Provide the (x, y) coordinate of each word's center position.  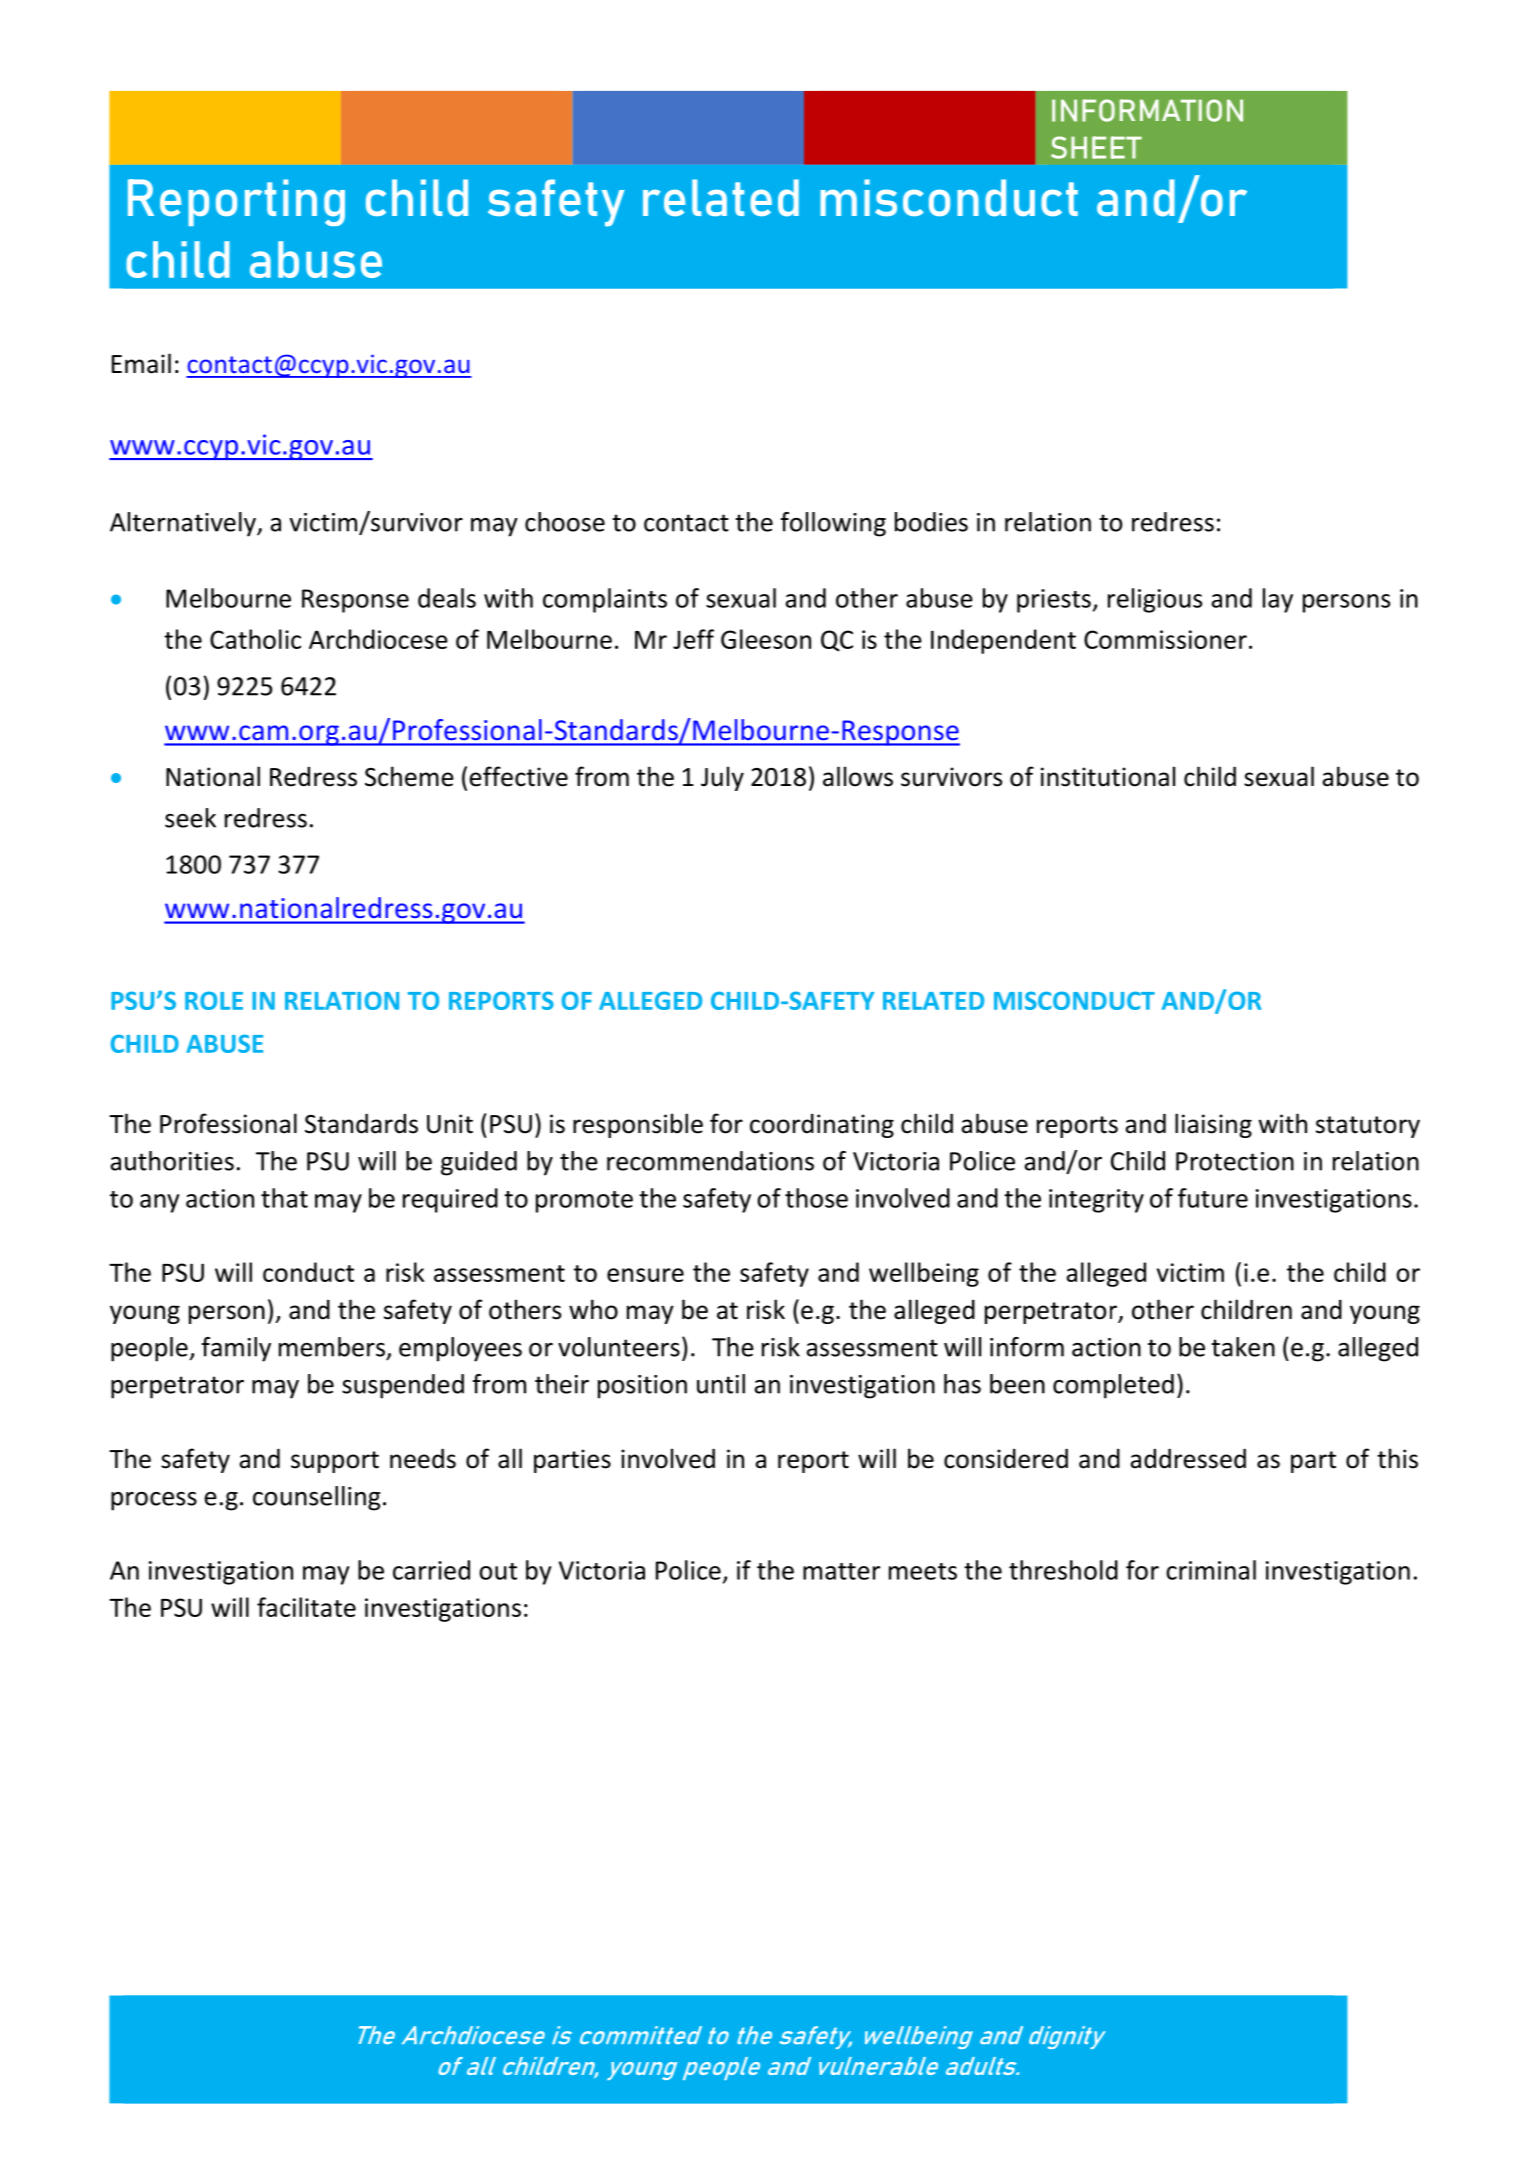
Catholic (255, 639)
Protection (1235, 1161)
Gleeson (766, 639)
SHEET (1096, 147)
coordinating (822, 1126)
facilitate (306, 1607)
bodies (931, 522)
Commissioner (1165, 639)
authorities (172, 1161)
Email (141, 363)
